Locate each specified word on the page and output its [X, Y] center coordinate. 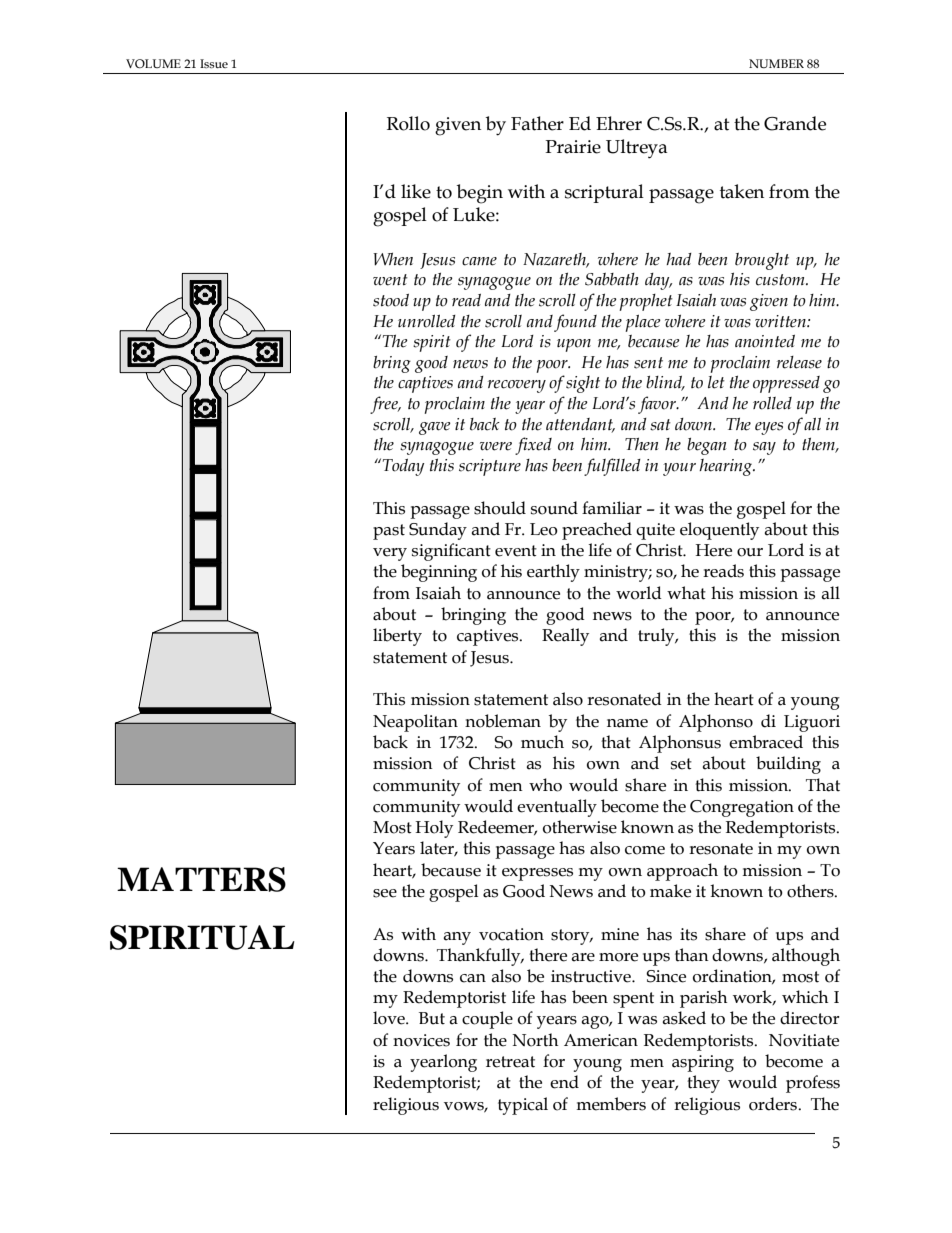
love [390, 1018]
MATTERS [201, 879]
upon [574, 345]
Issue [214, 63]
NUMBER [776, 63]
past [389, 532]
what [686, 593]
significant [451, 552]
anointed [765, 341]
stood [391, 300]
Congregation [742, 808]
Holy [434, 829]
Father [537, 123]
